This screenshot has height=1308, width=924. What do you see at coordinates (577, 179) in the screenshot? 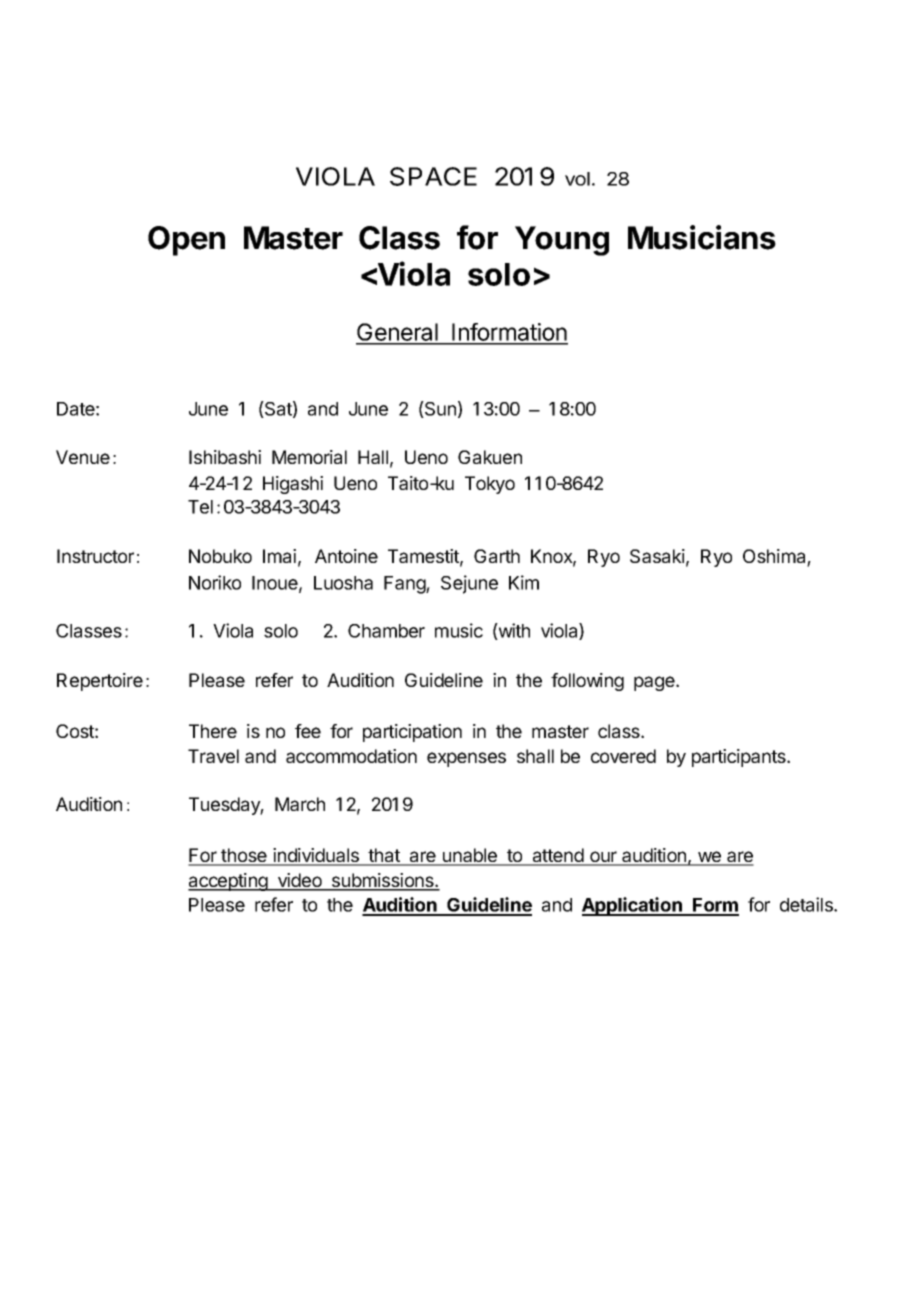
I see `vol` at bounding box center [577, 179].
